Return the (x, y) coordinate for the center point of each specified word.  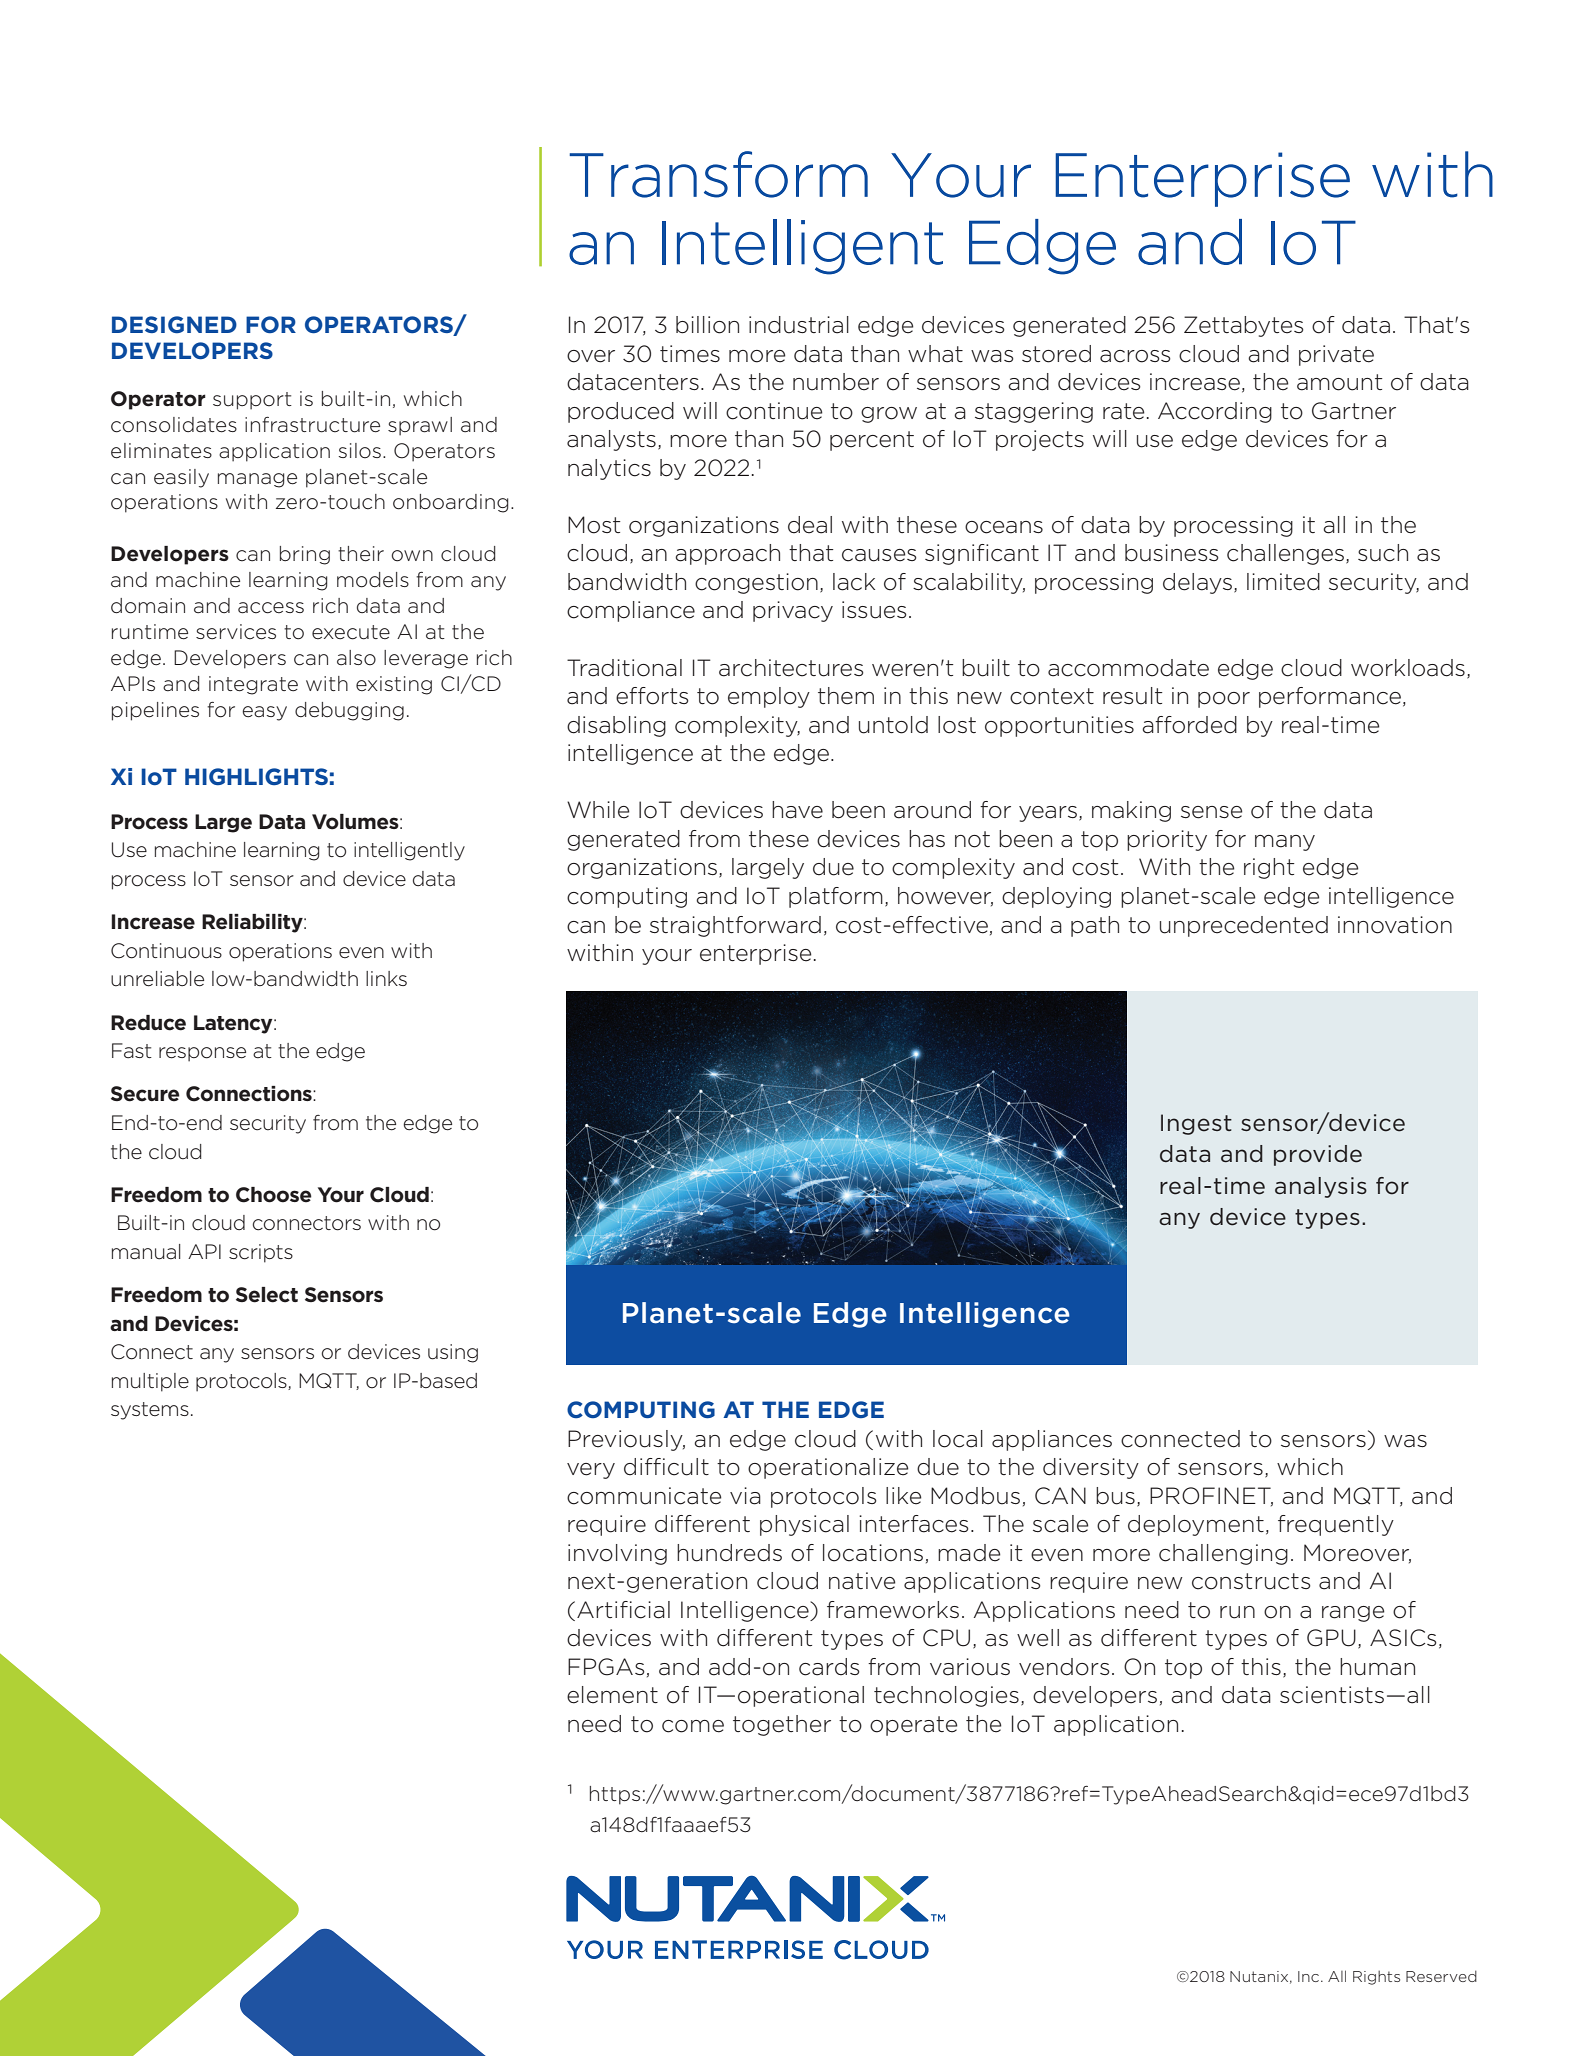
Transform (718, 174)
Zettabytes (1244, 326)
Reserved (1441, 1976)
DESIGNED (174, 324)
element (612, 1695)
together (782, 1725)
